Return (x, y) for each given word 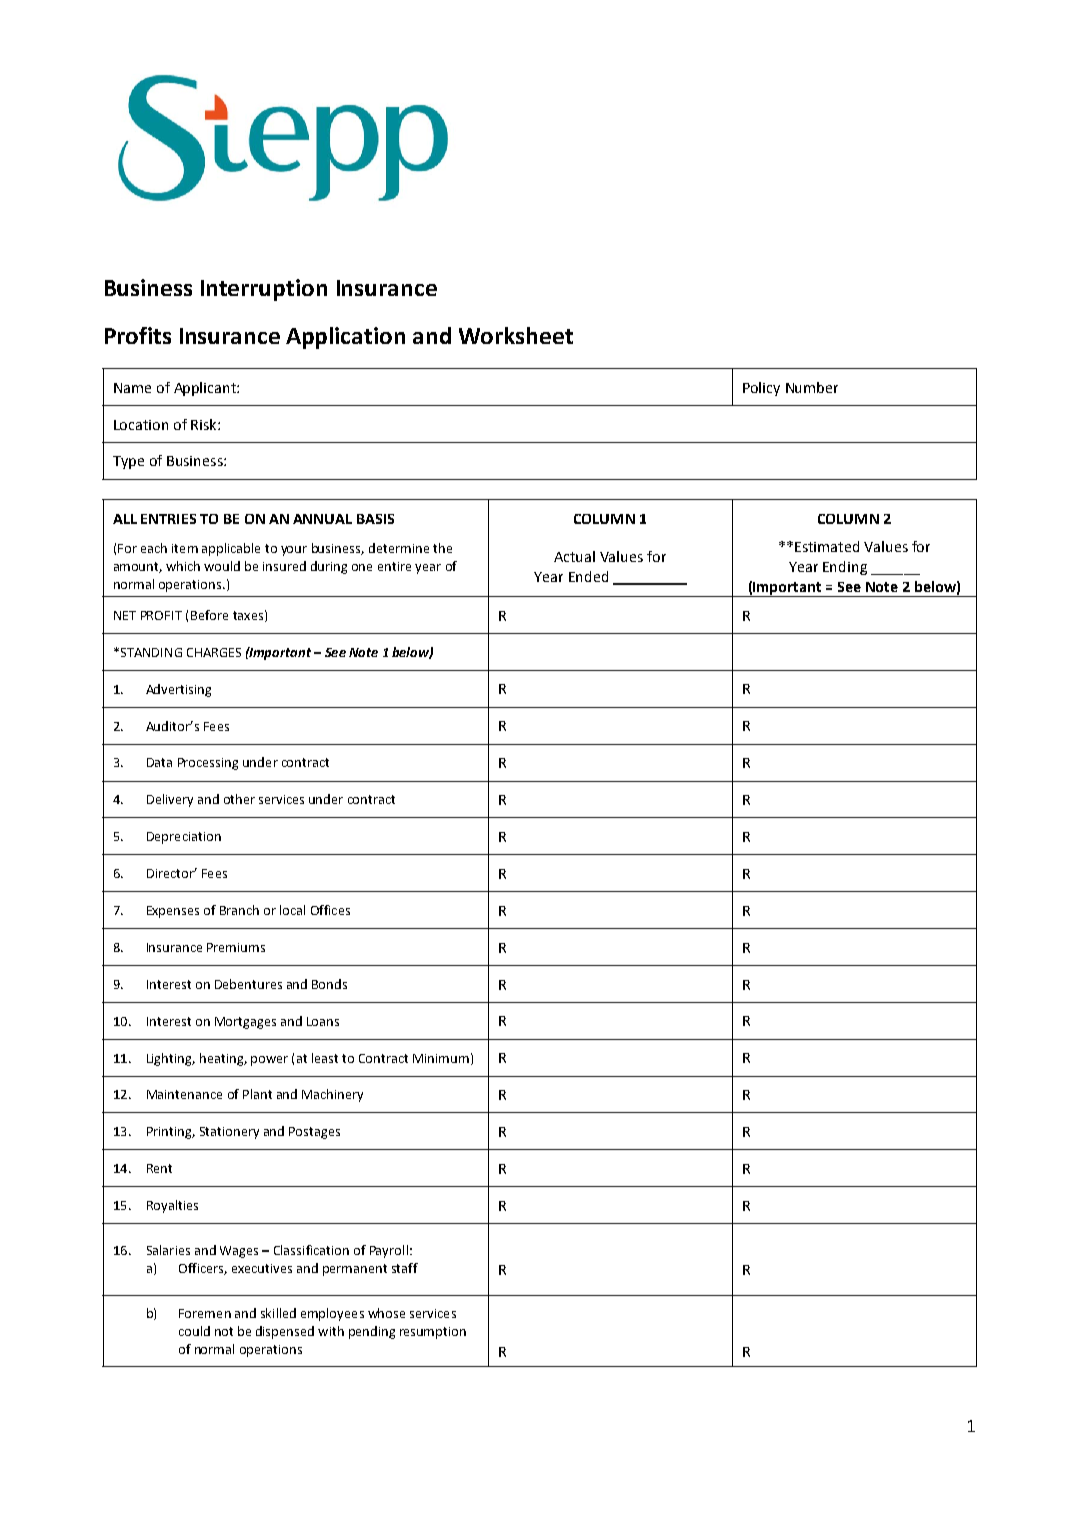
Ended (588, 576)
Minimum (441, 1058)
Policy (761, 389)
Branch (239, 910)
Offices (330, 910)
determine (399, 548)
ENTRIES (168, 519)
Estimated (827, 546)
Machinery (332, 1095)
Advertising (178, 690)
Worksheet (516, 335)
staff (405, 1268)
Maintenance (184, 1094)
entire (394, 566)
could (194, 1331)
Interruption (264, 290)
